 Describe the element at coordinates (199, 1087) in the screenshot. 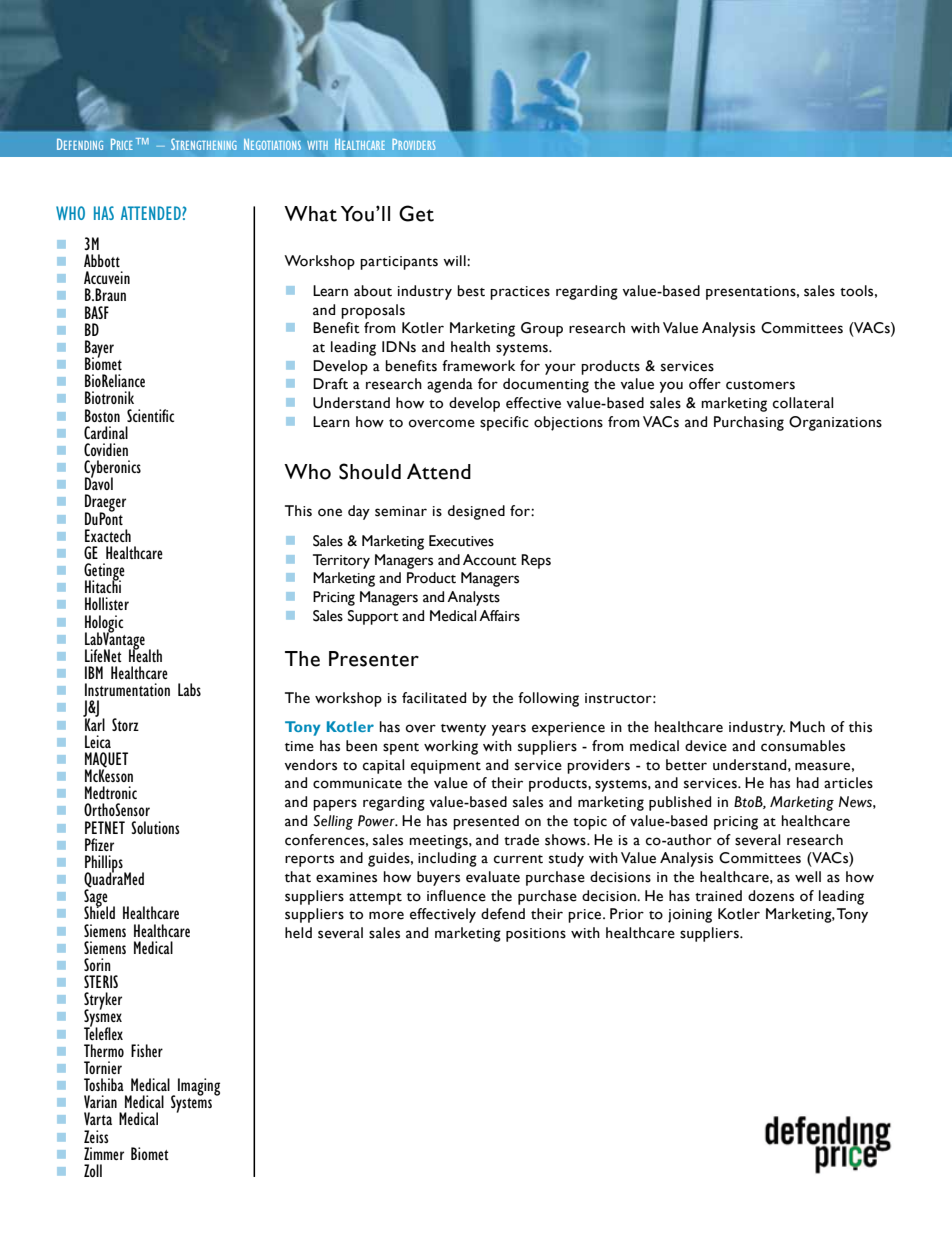

I see `Imaging` at that location.
